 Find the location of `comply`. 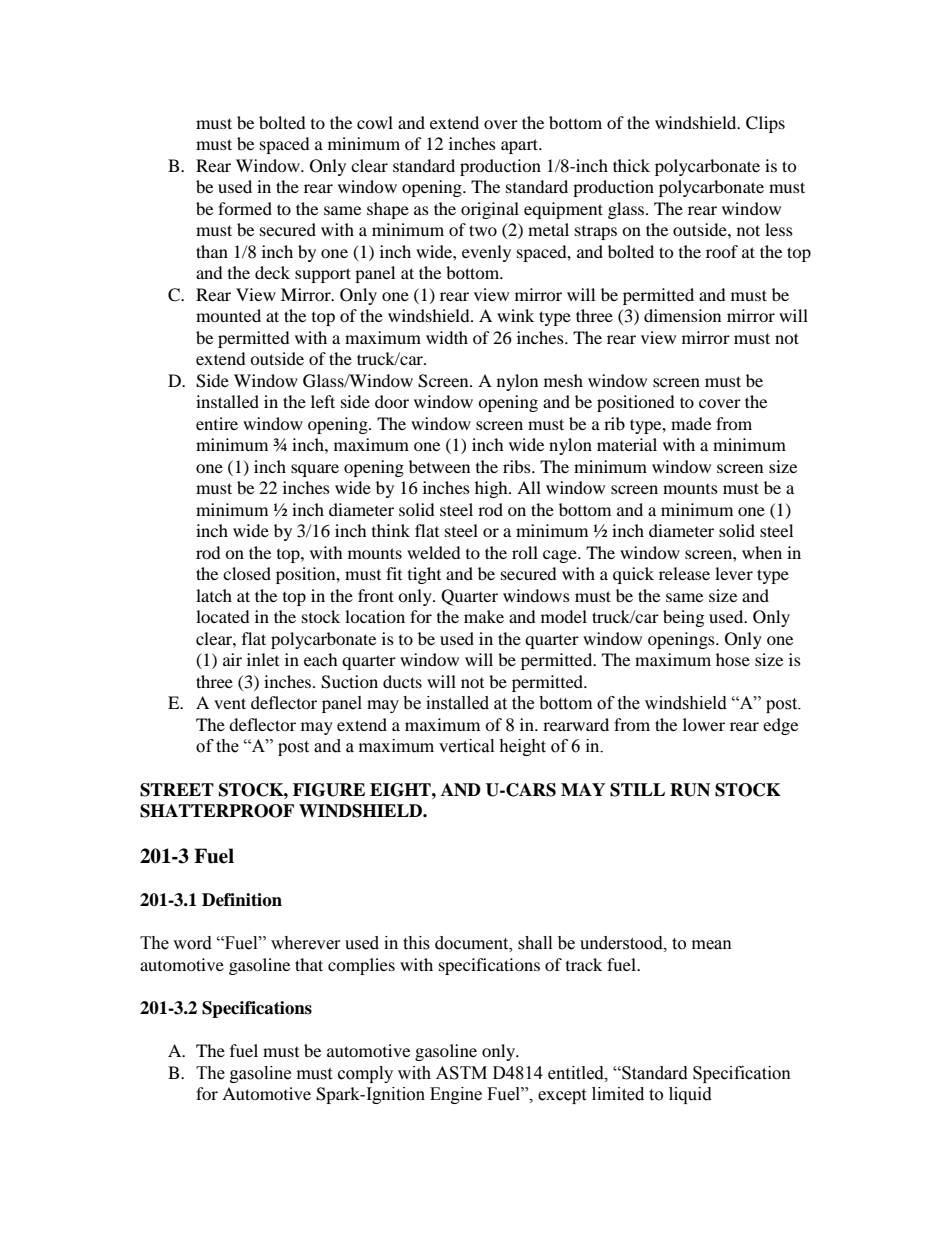

comply is located at coordinates (365, 1074).
